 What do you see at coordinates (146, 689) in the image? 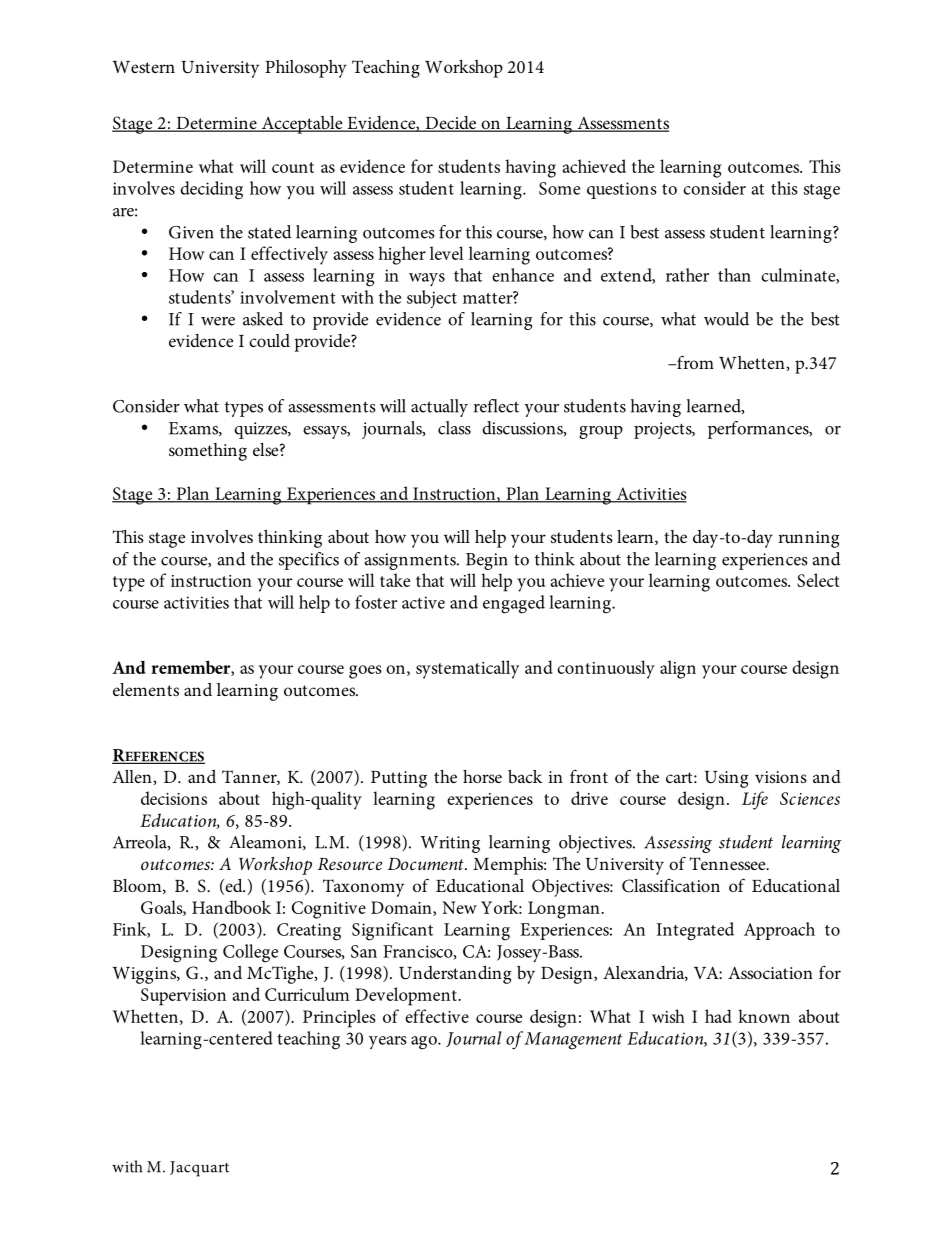
I see `elements` at bounding box center [146, 689].
